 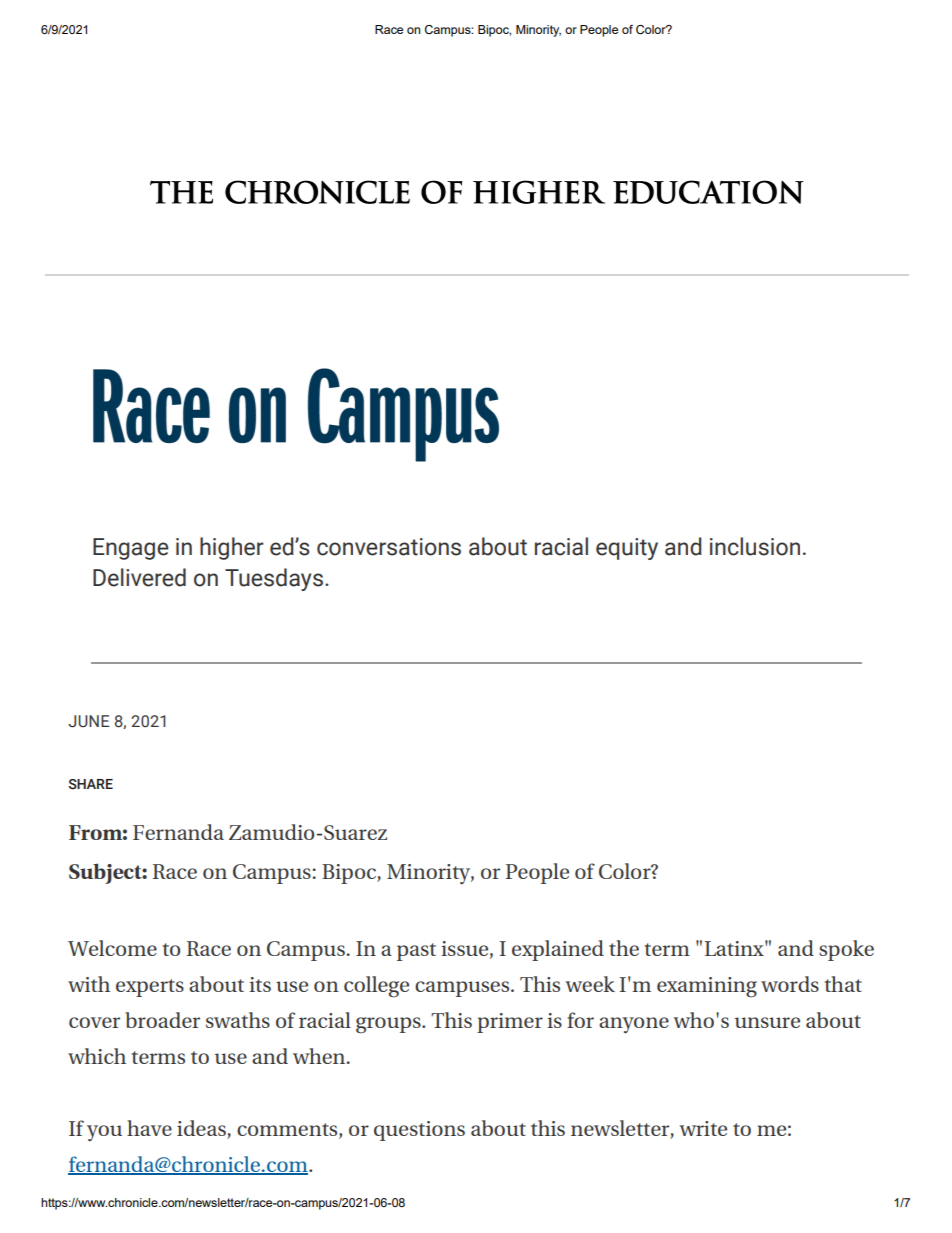 I want to click on conversations, so click(x=389, y=547).
